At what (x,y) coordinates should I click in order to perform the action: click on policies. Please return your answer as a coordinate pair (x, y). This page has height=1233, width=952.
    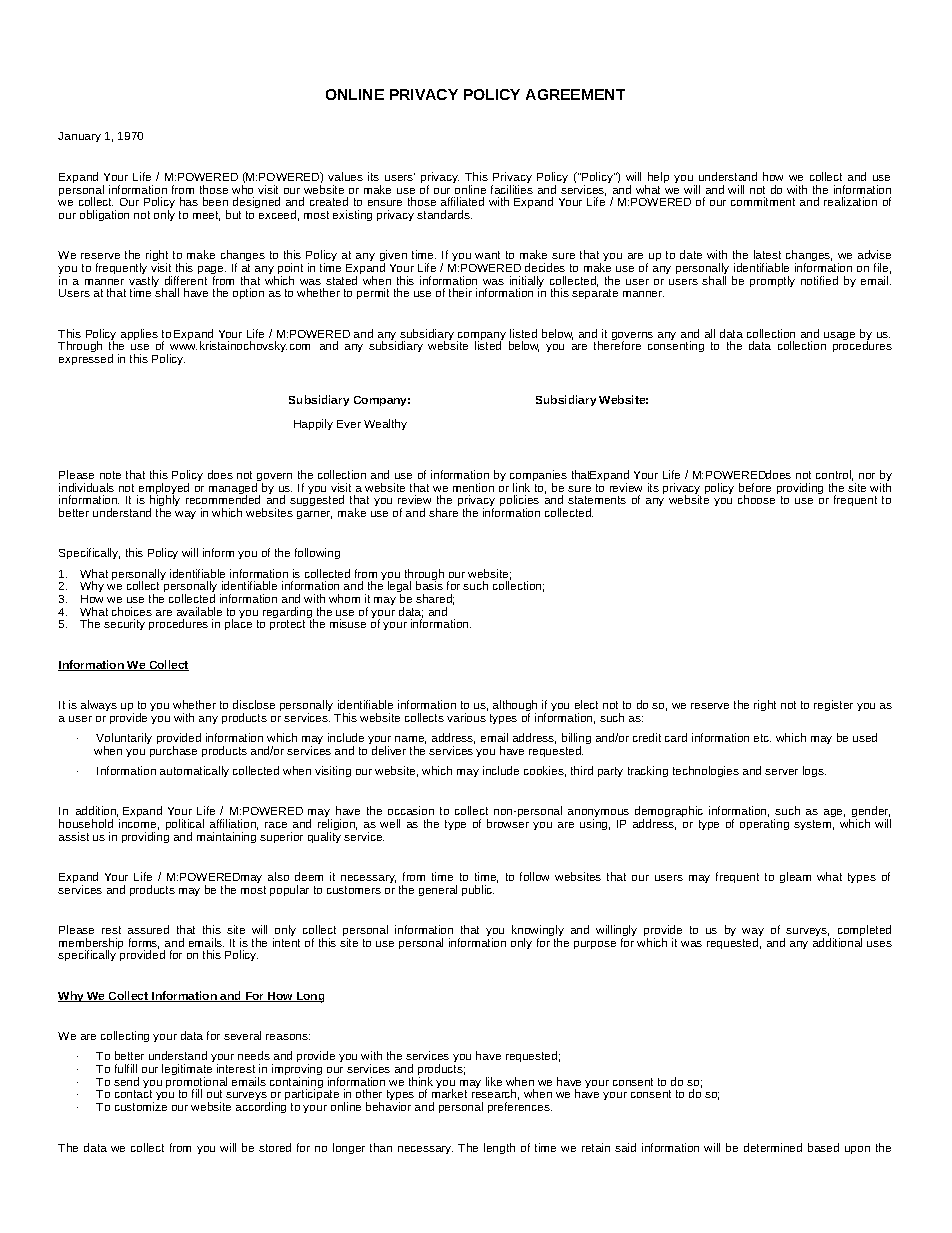
    Looking at the image, I should click on (519, 502).
